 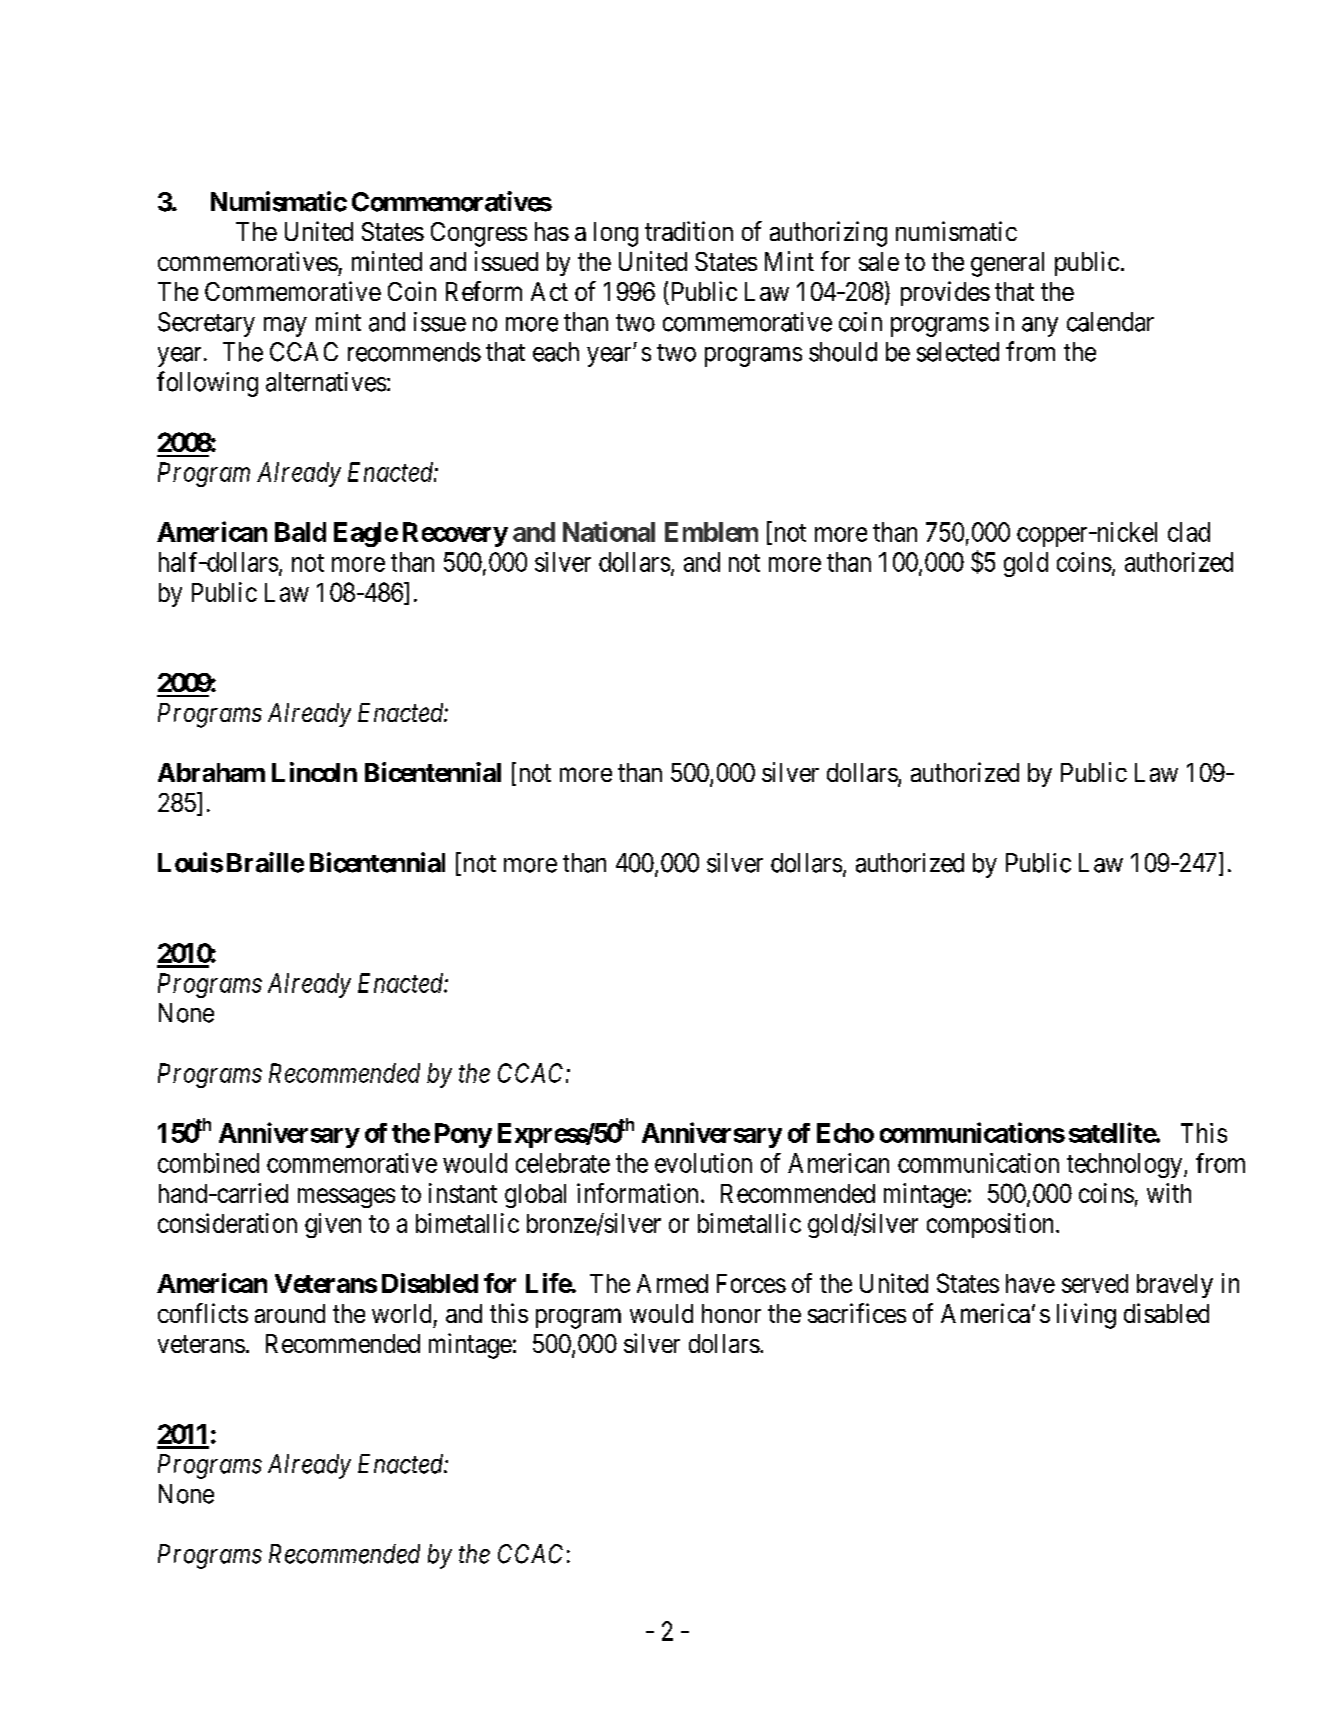 I want to click on around, so click(x=290, y=1313).
